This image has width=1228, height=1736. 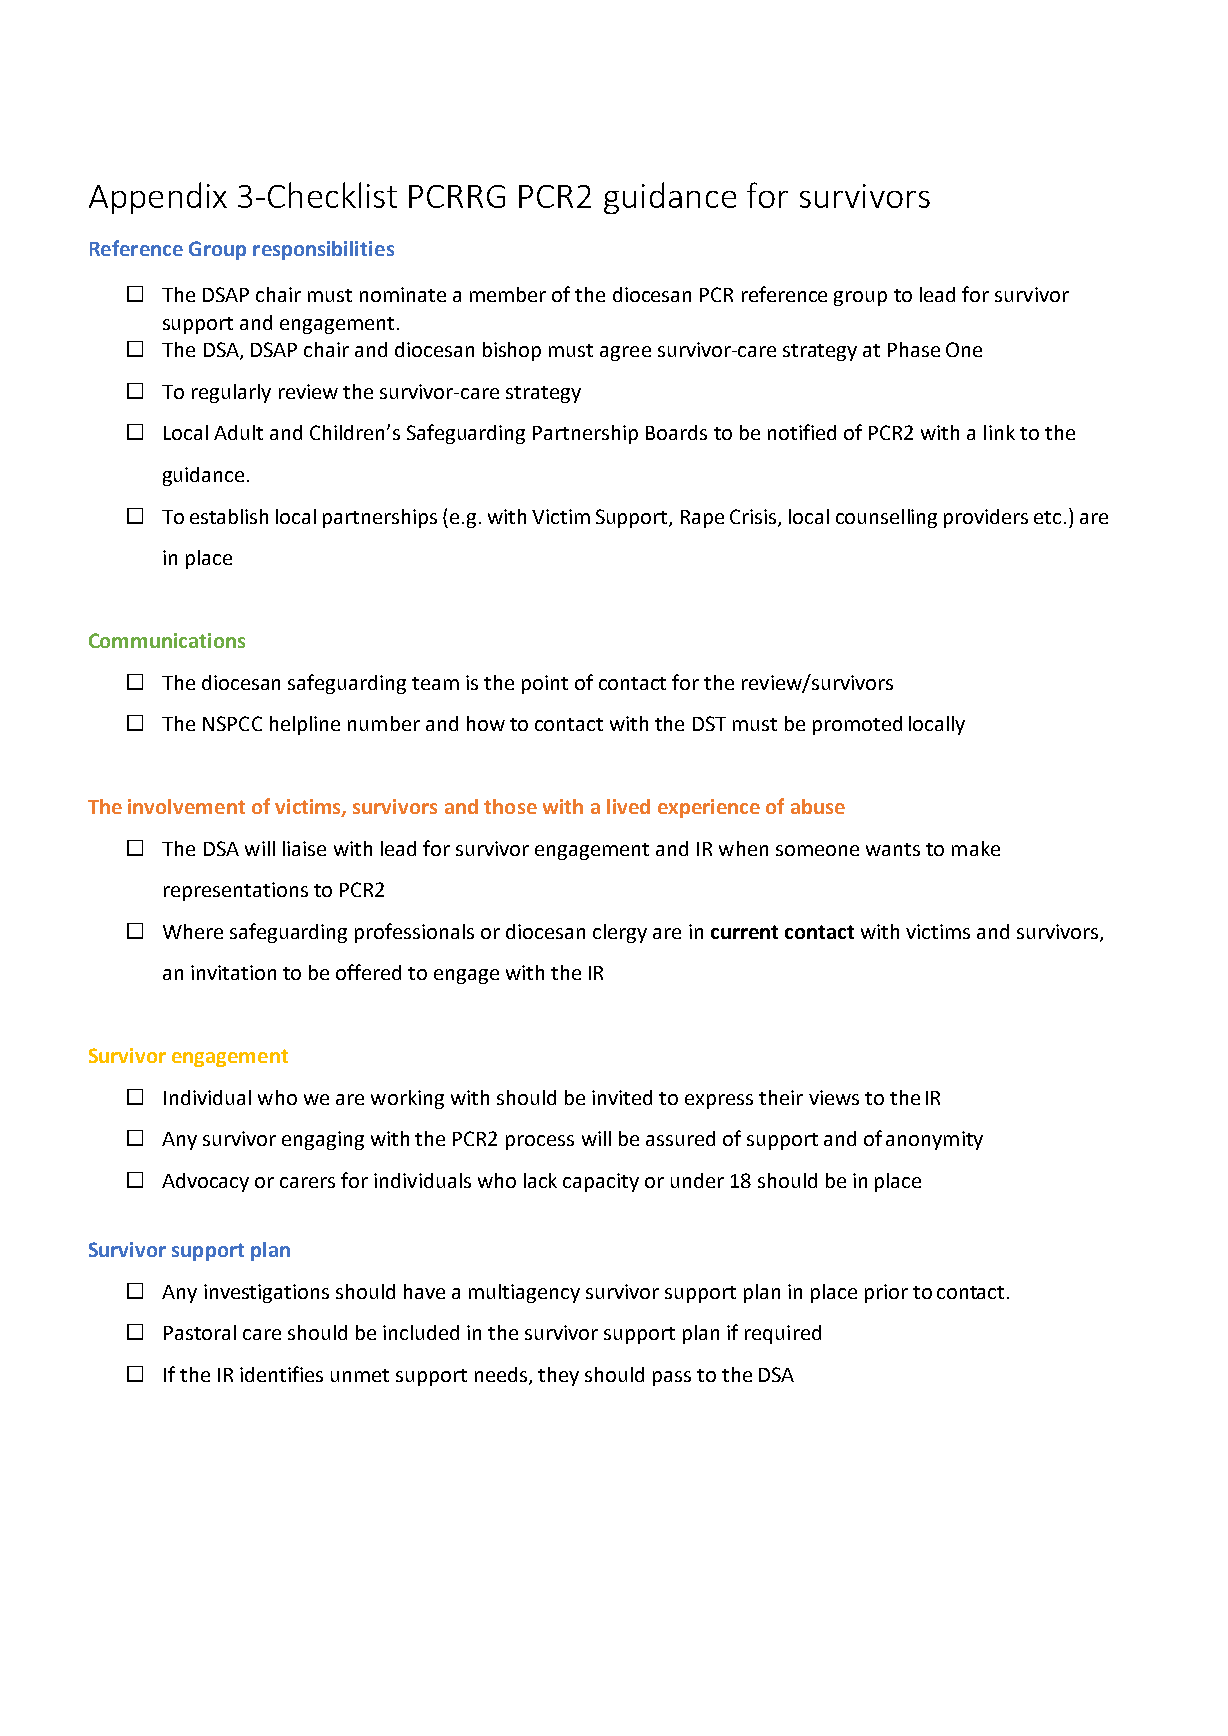 What do you see at coordinates (508, 294) in the image?
I see `member` at bounding box center [508, 294].
